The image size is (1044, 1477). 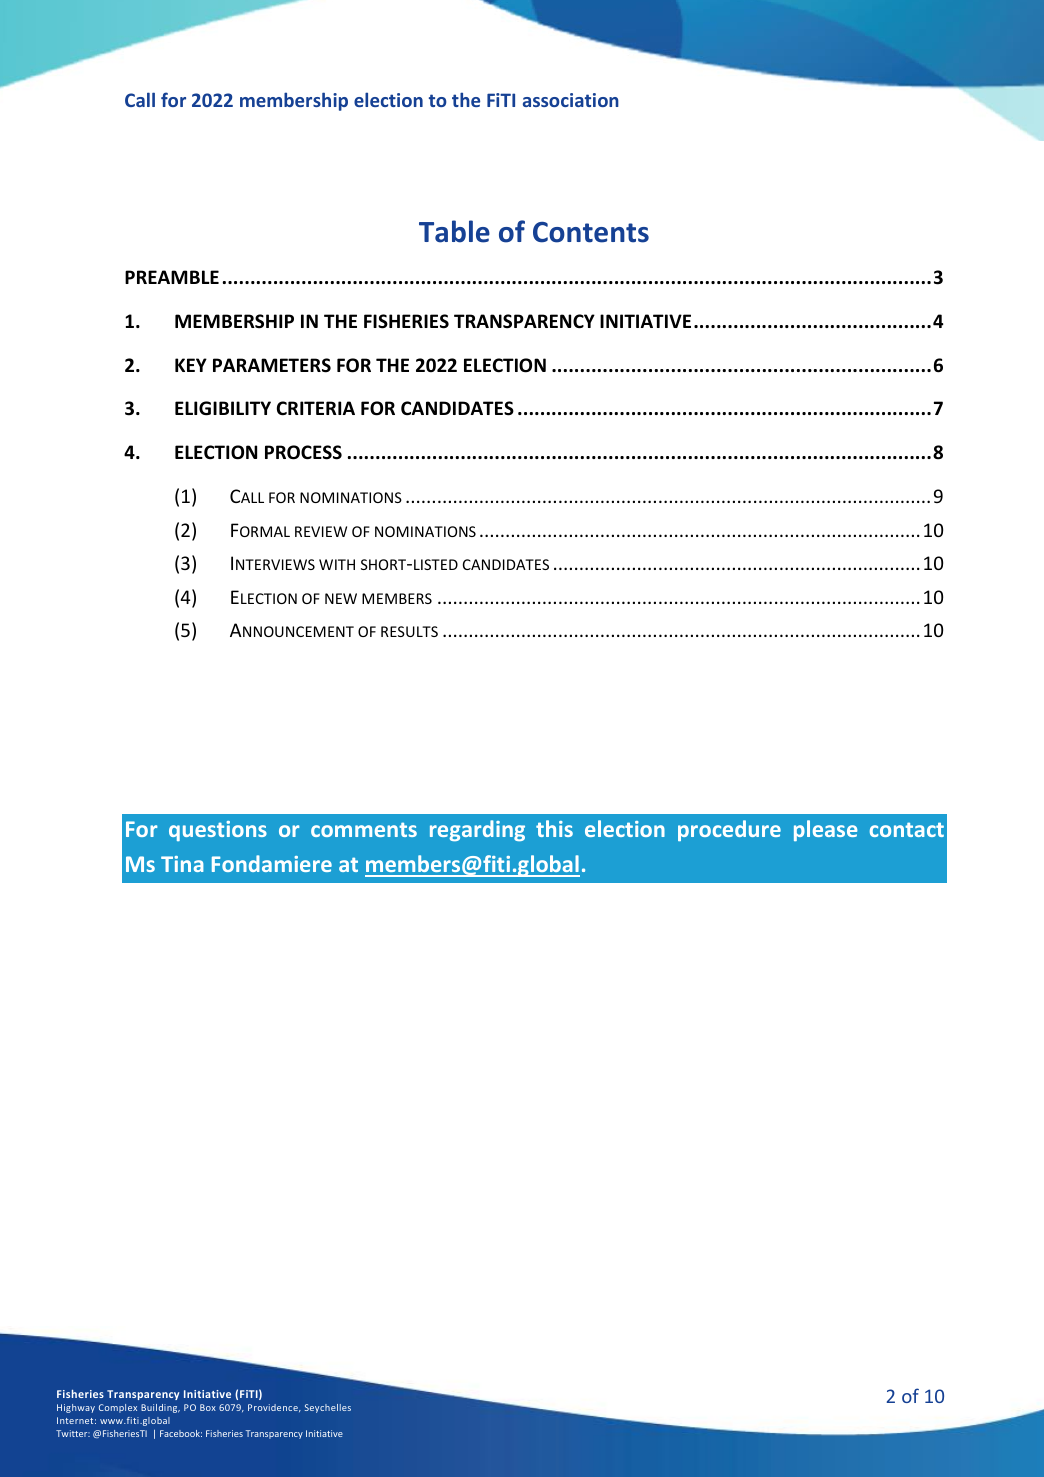 I want to click on Seychelles, so click(x=328, y=1408).
